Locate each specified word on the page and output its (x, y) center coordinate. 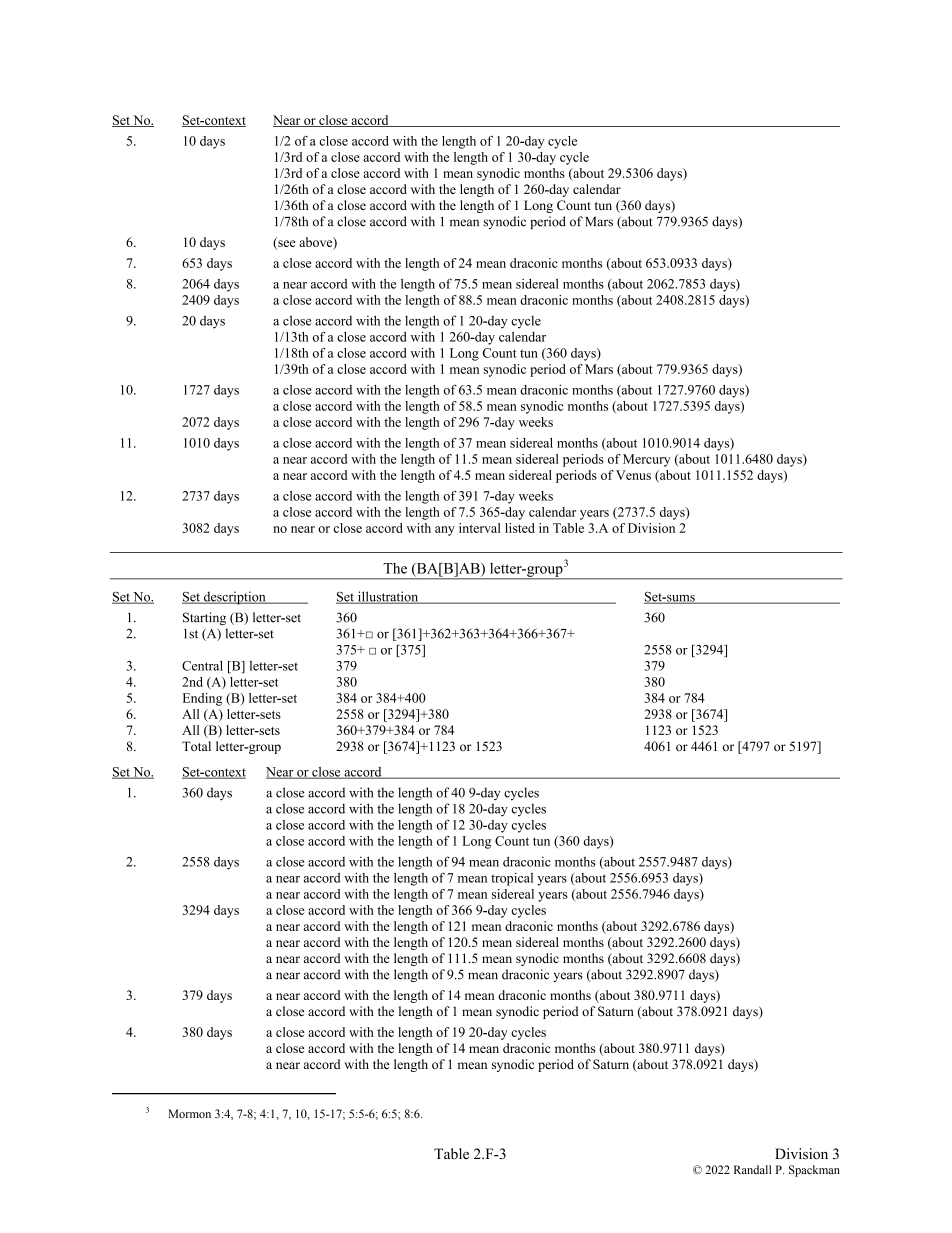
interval (480, 528)
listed (520, 528)
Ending (202, 699)
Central (202, 665)
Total (196, 746)
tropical (512, 879)
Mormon (189, 1113)
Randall (752, 1169)
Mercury (647, 460)
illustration (388, 597)
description (234, 598)
